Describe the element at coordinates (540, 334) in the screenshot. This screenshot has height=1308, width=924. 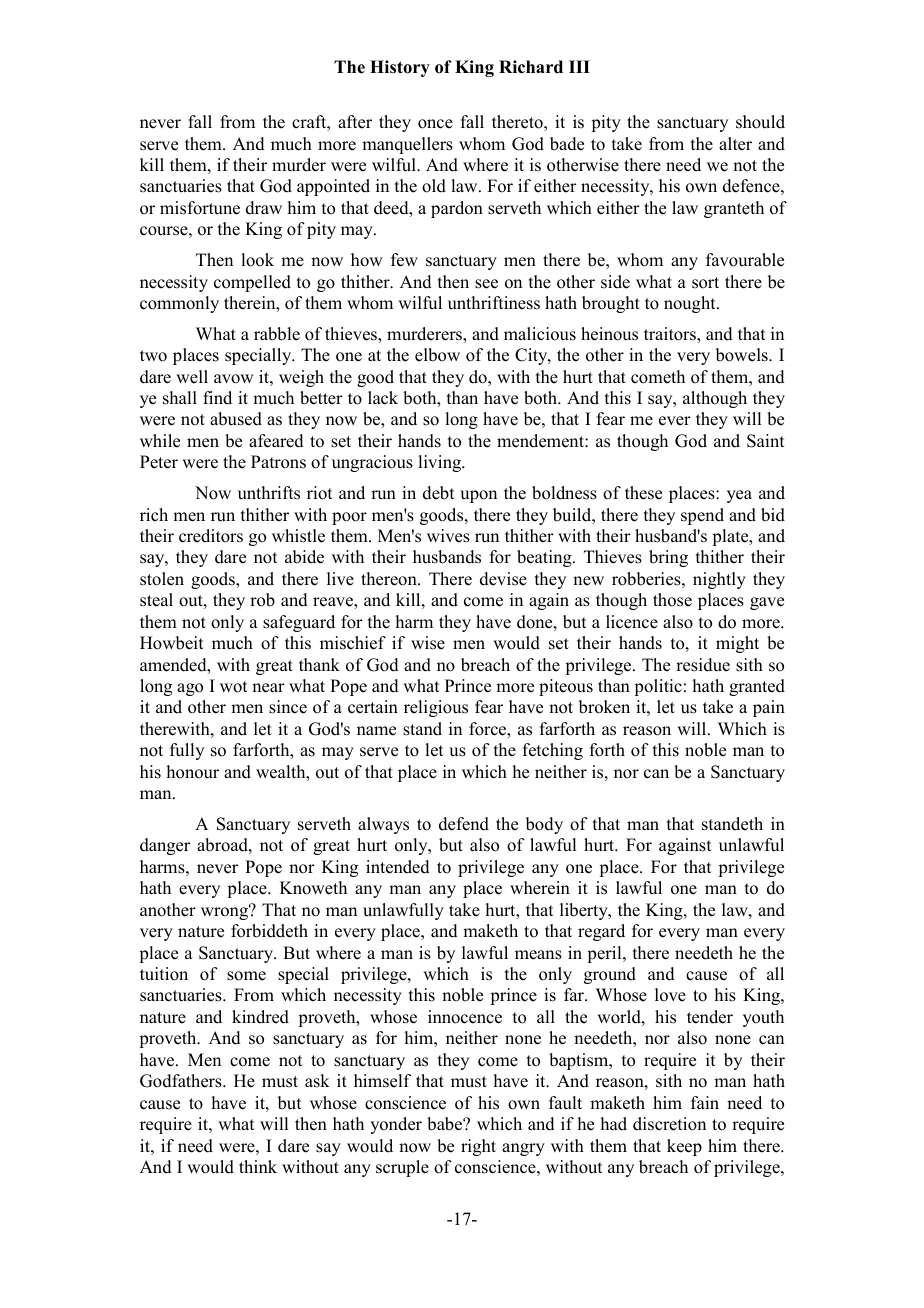
I see `malicious` at that location.
